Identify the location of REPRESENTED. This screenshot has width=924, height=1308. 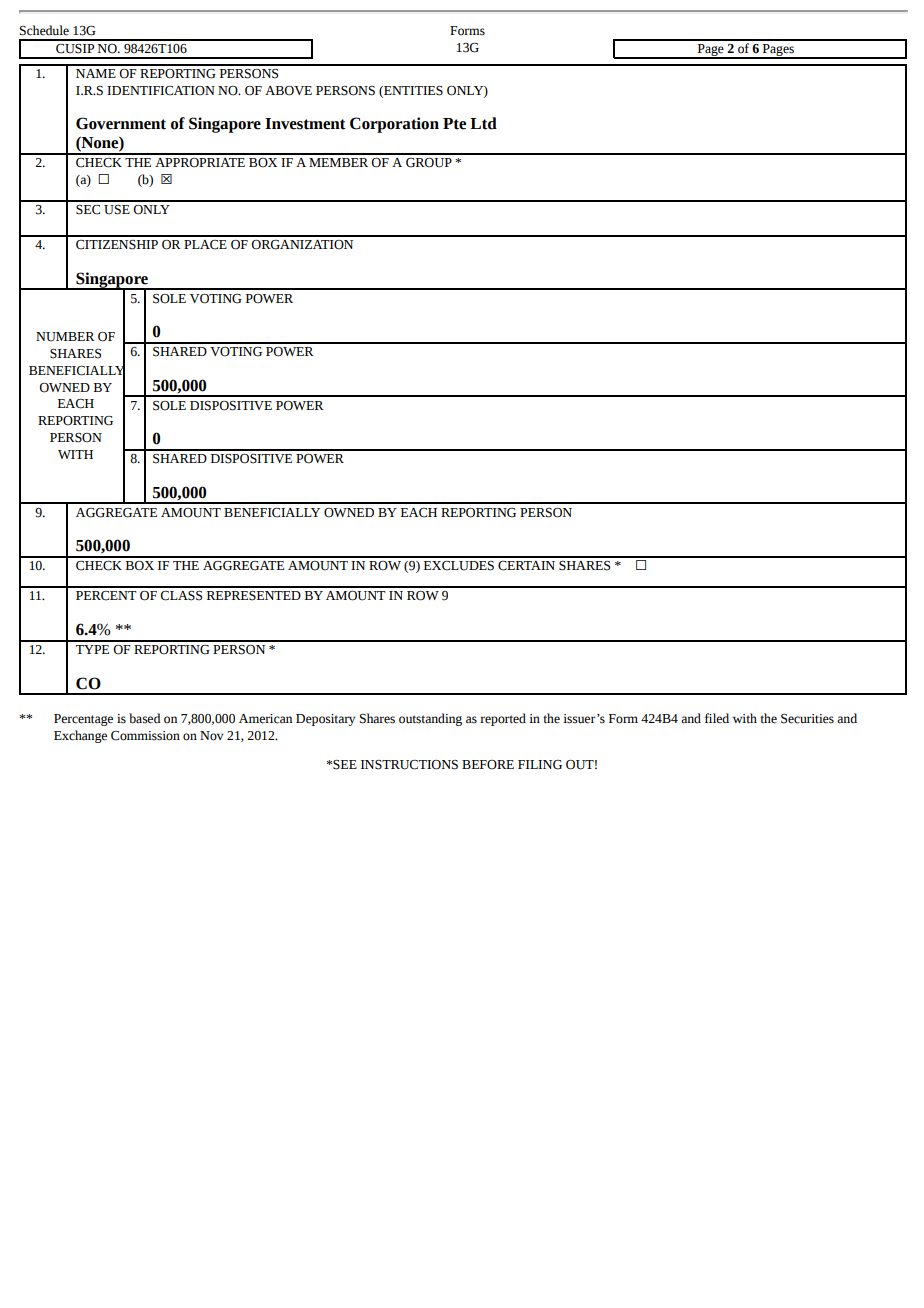
(254, 596).
